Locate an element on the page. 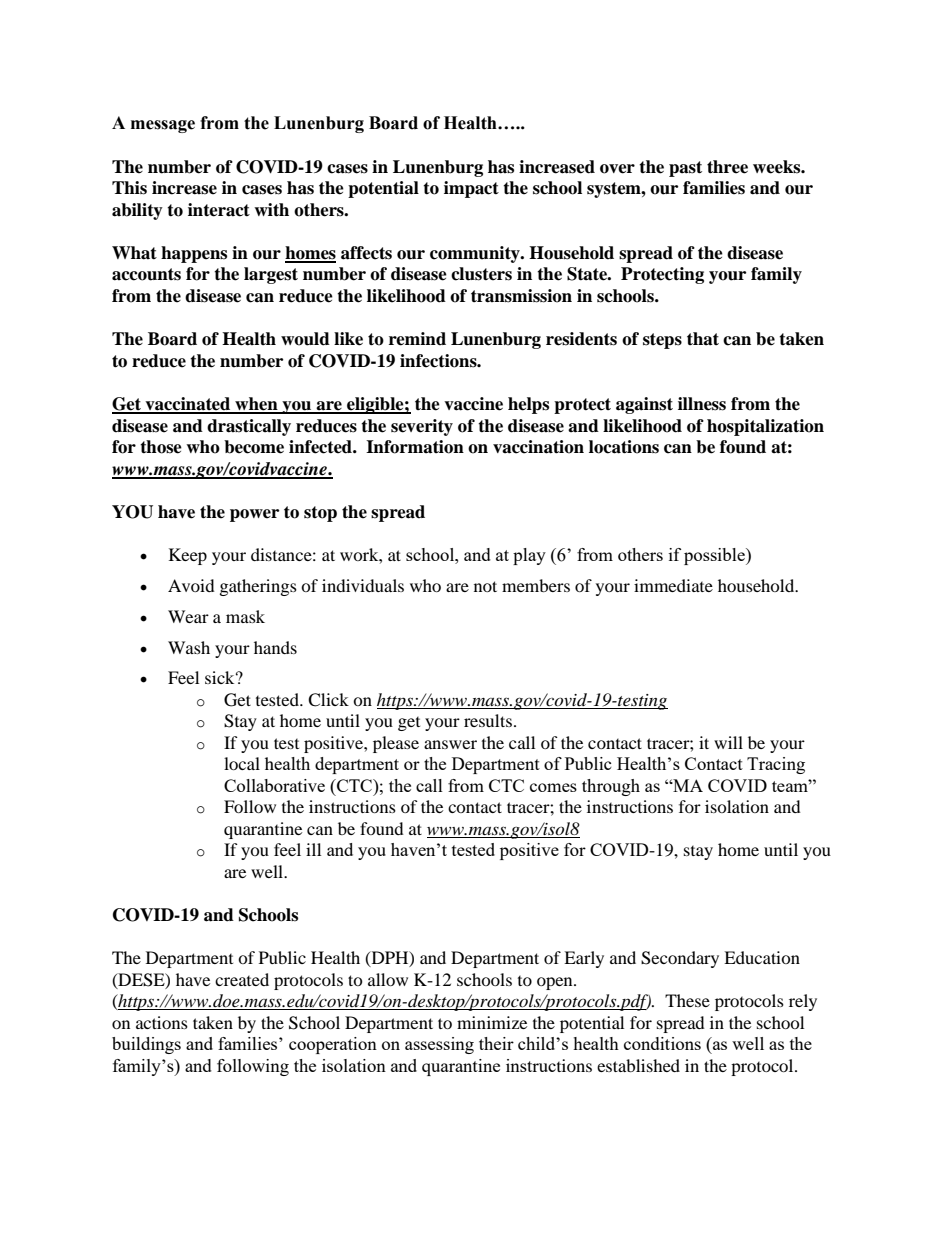 The width and height of the image is (952, 1233). Wash is located at coordinates (189, 647).
